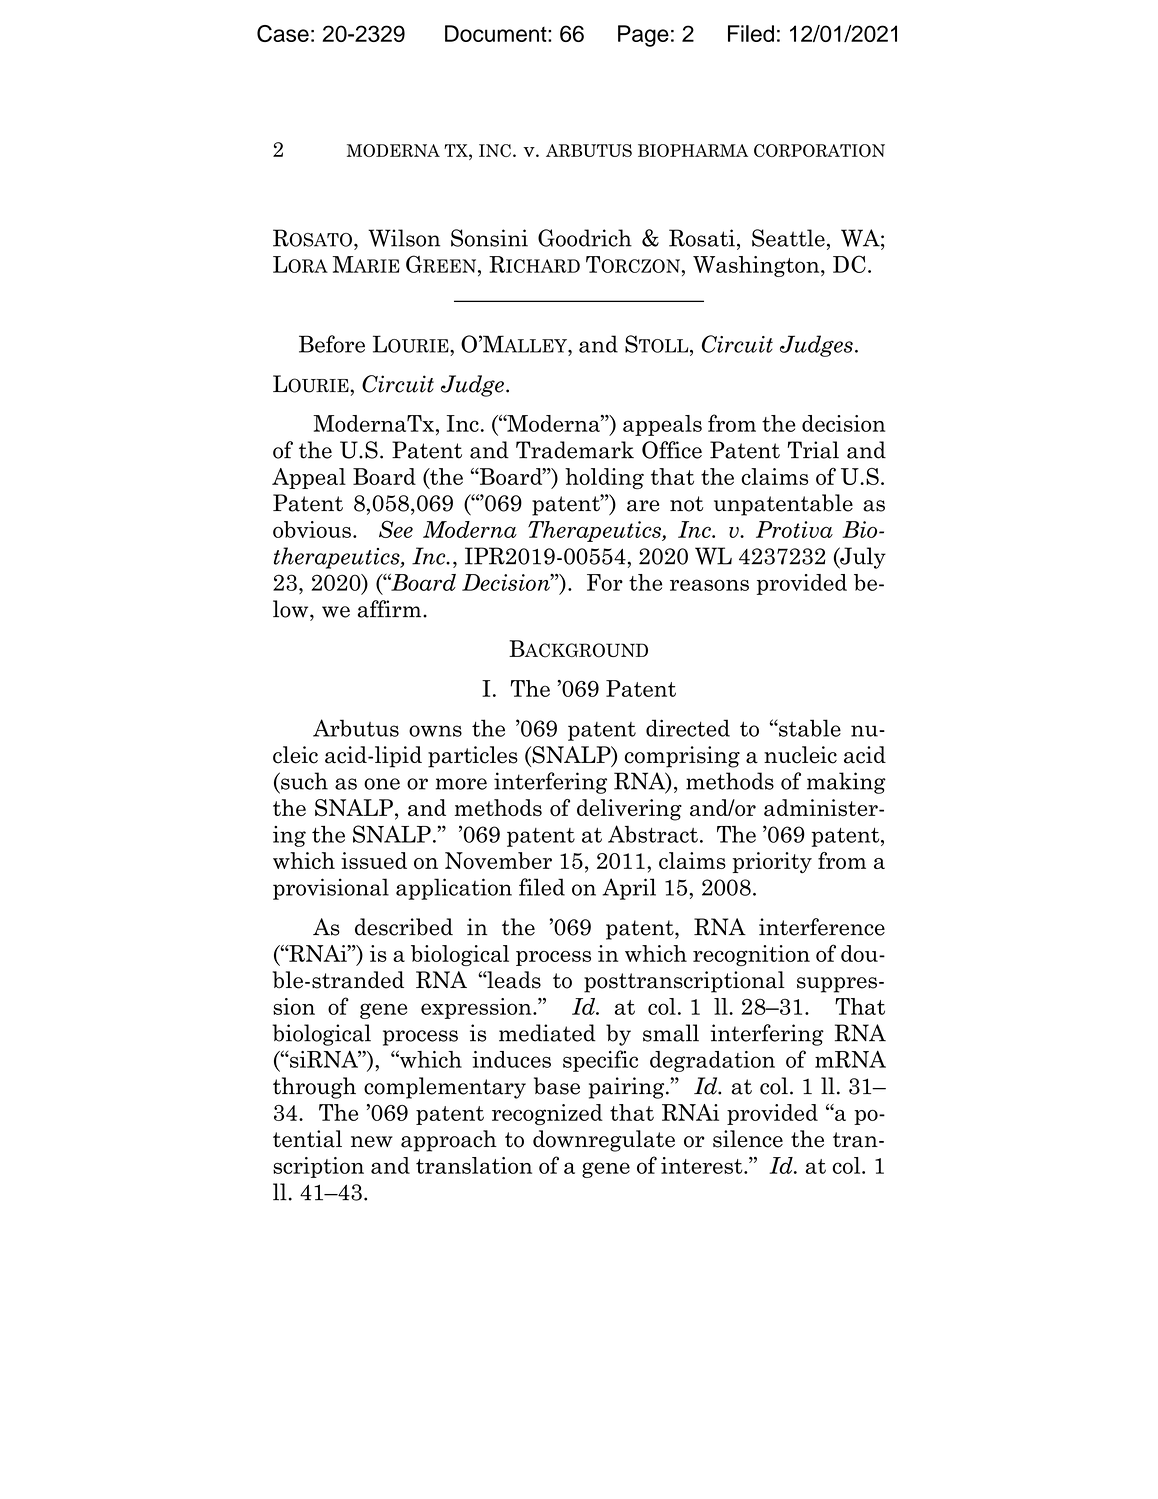  What do you see at coordinates (374, 860) in the page?
I see `issued` at bounding box center [374, 860].
